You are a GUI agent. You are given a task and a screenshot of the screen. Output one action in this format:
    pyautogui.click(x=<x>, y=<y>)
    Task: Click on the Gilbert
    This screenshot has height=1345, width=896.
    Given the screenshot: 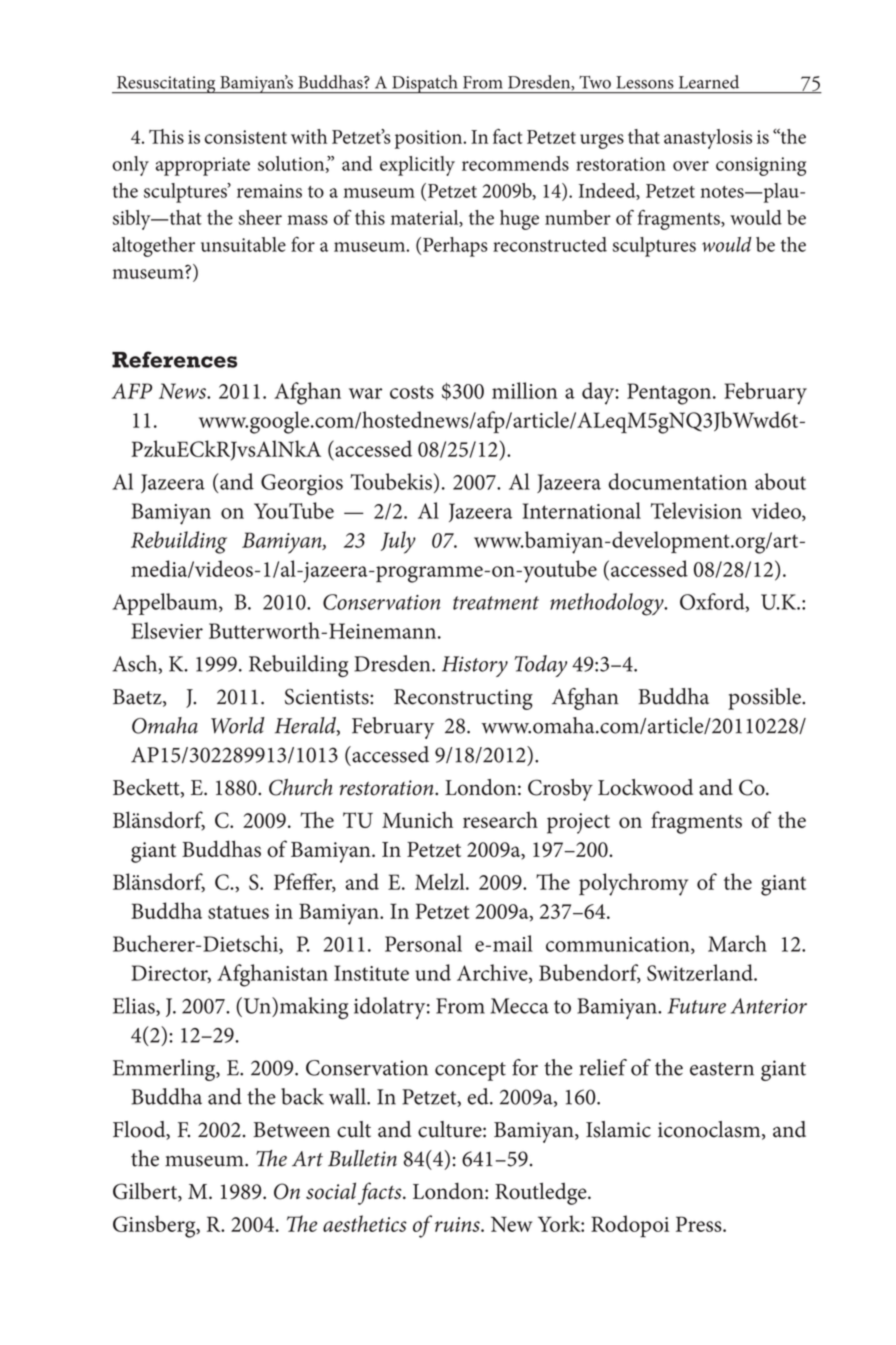 What is the action you would take?
    pyautogui.click(x=146, y=1192)
